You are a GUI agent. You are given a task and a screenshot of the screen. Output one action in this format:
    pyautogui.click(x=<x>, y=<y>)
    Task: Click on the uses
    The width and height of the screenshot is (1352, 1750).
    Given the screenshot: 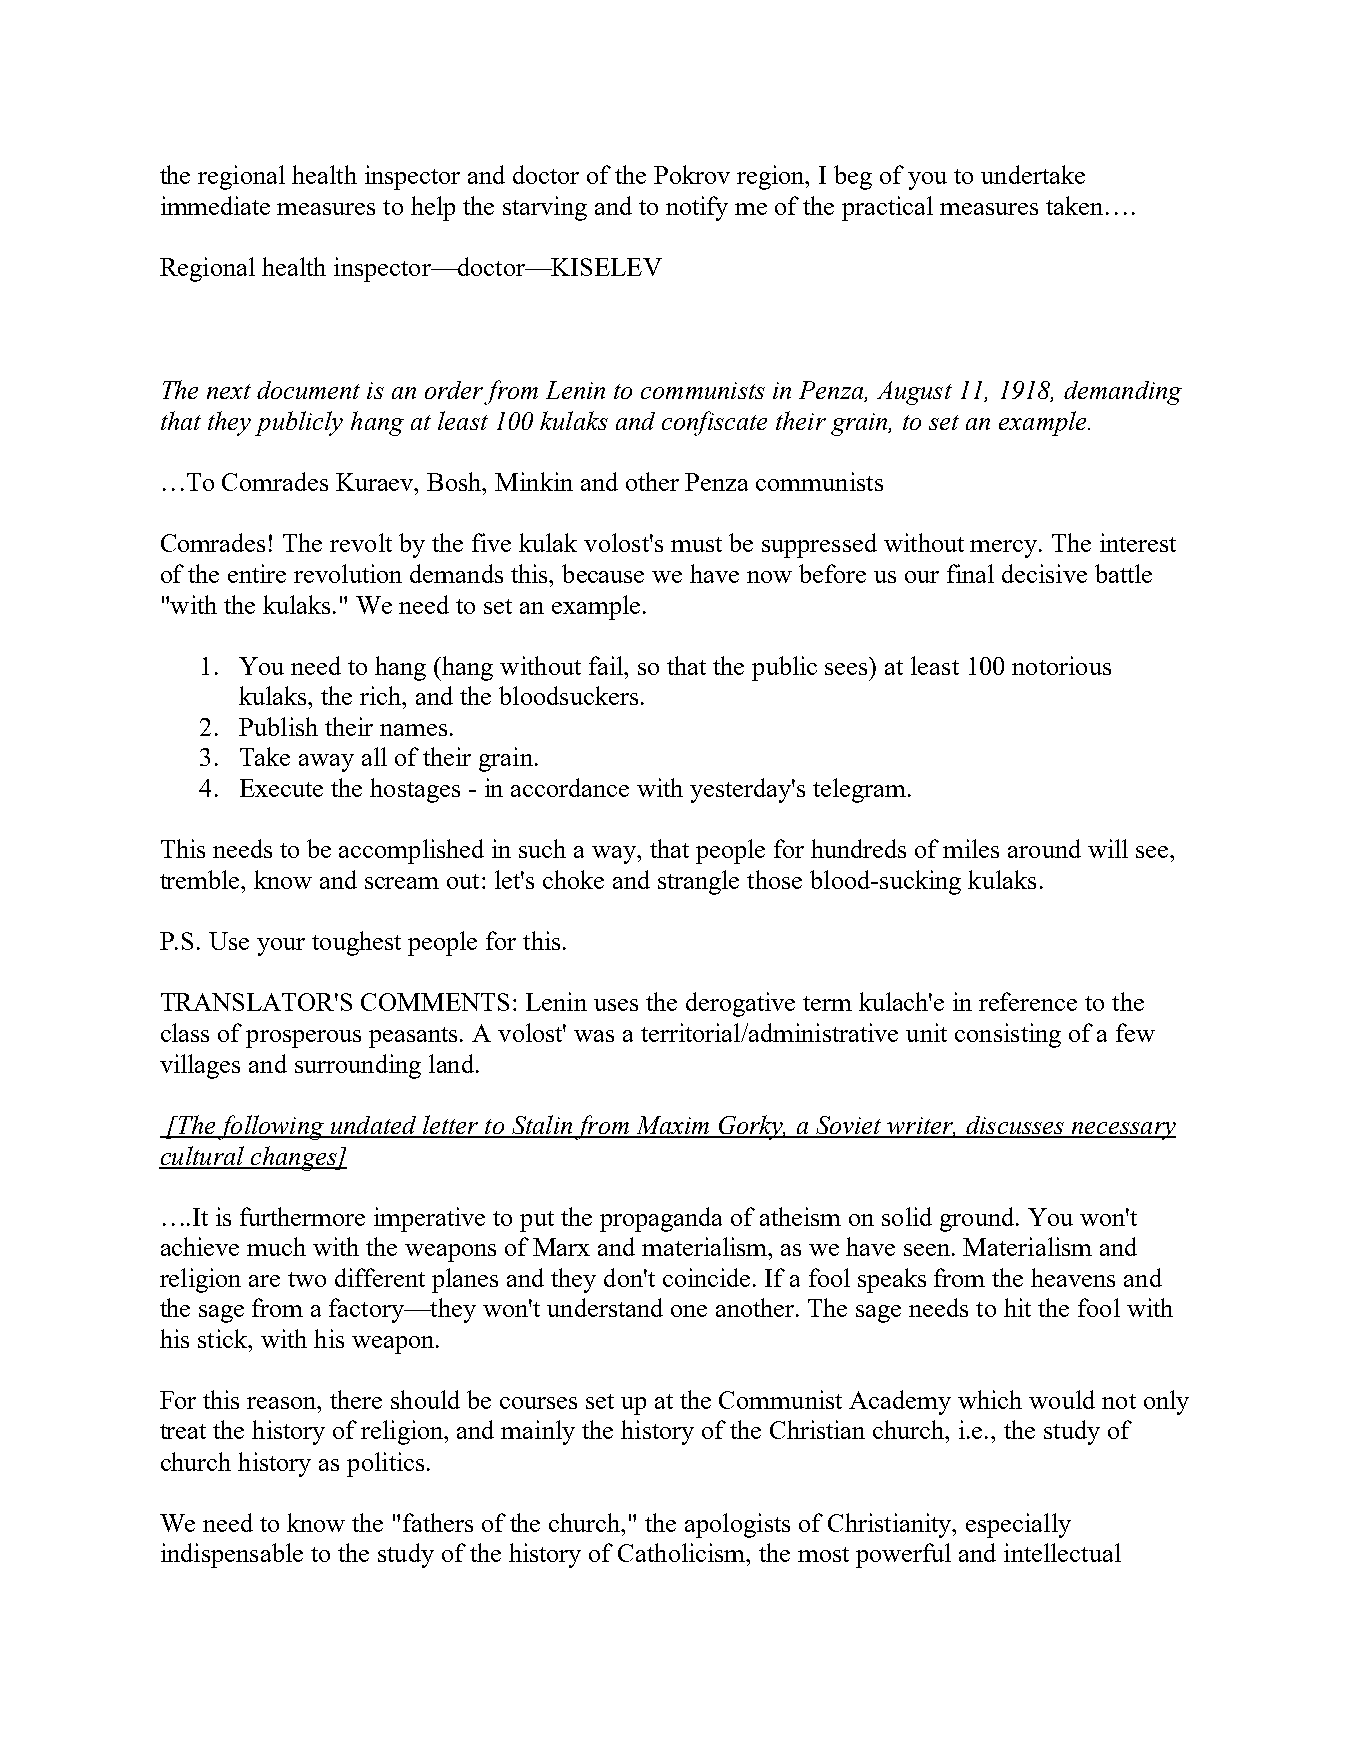 What is the action you would take?
    pyautogui.click(x=616, y=1005)
